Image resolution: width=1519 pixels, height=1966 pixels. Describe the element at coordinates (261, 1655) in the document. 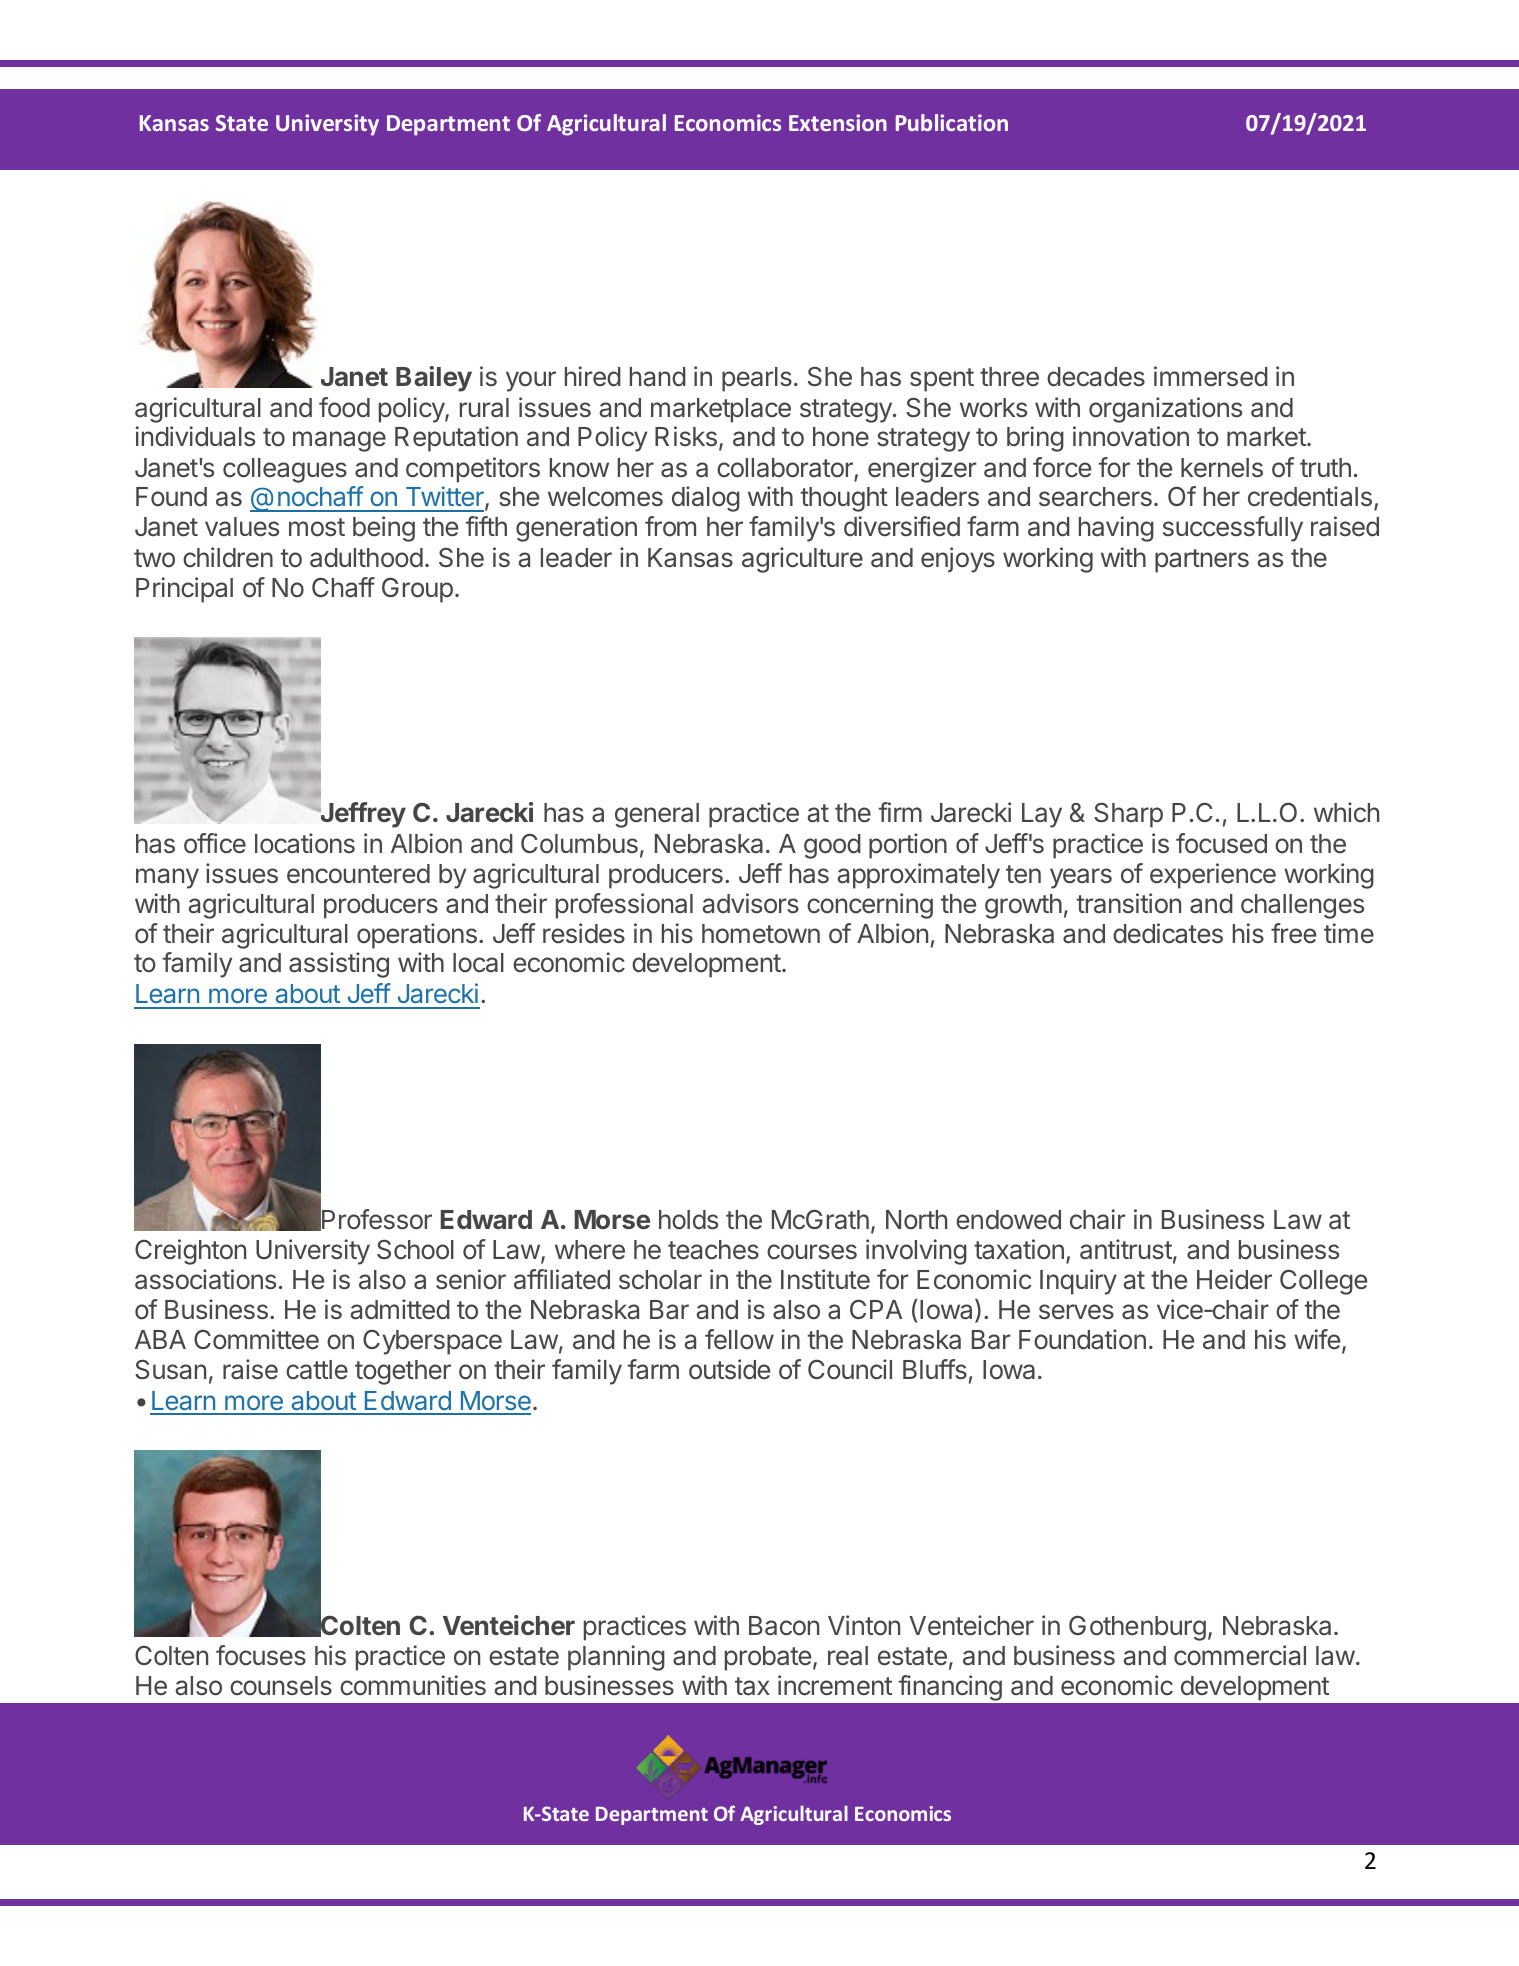

I see `focuses` at that location.
